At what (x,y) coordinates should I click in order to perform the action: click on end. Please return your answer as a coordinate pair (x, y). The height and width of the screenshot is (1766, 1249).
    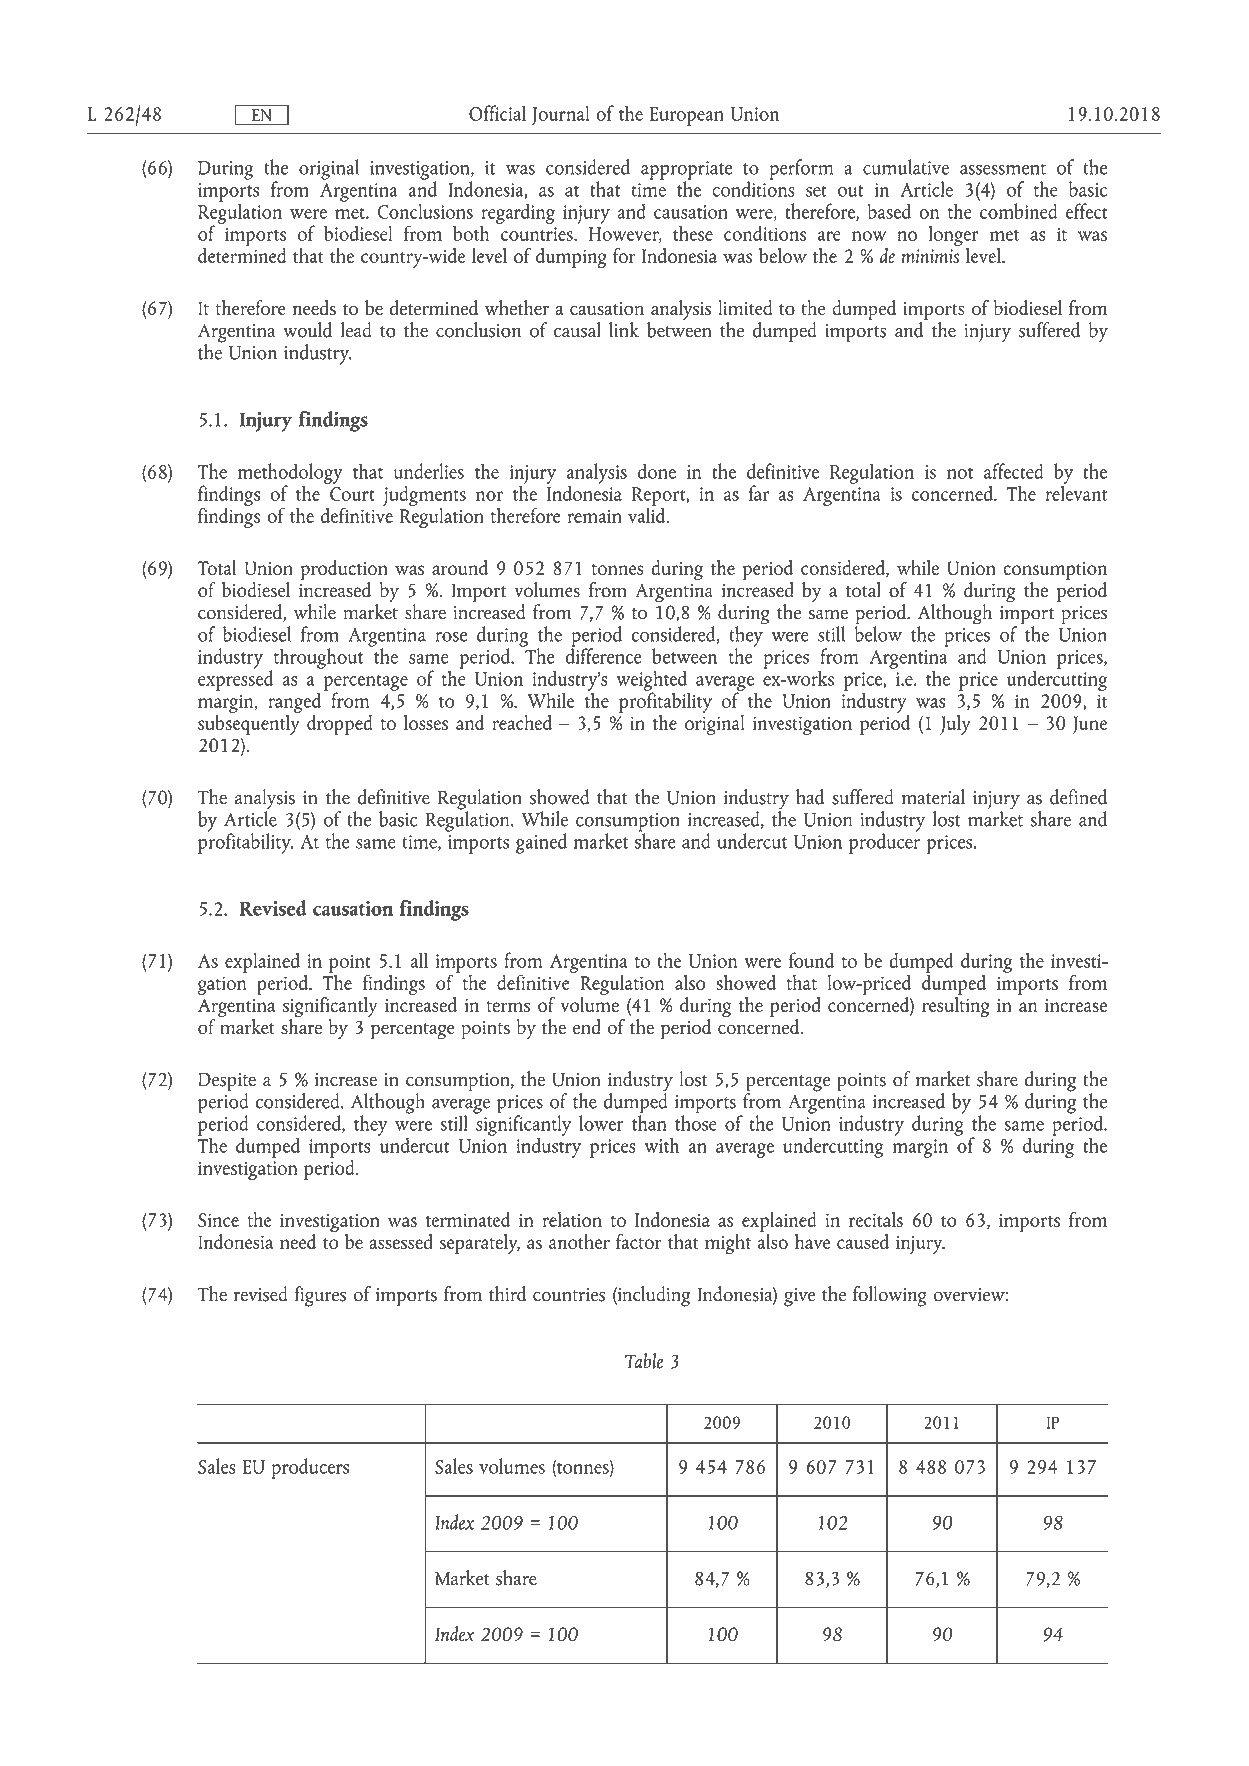
    Looking at the image, I should click on (587, 1027).
